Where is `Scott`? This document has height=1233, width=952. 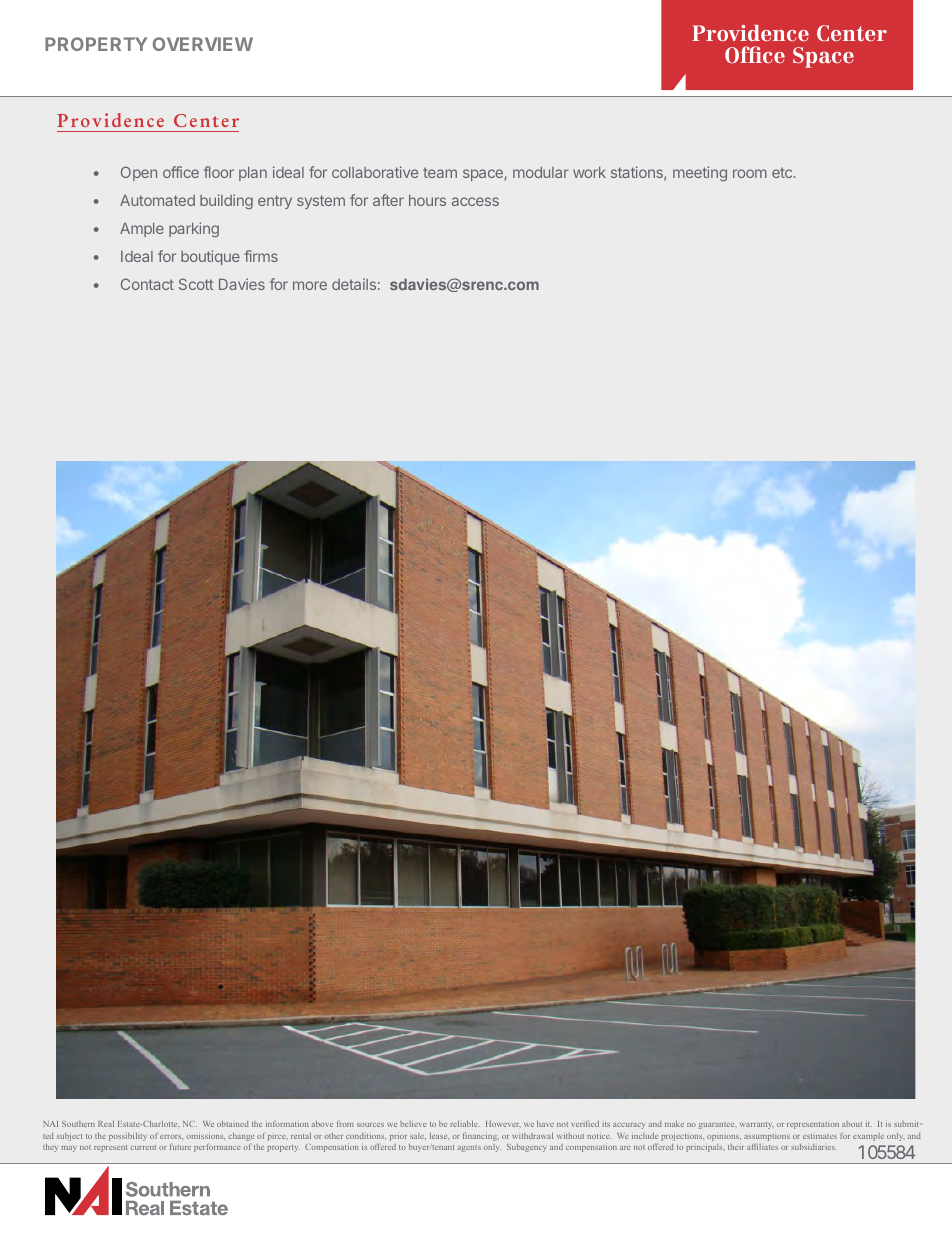
Scott is located at coordinates (196, 284).
